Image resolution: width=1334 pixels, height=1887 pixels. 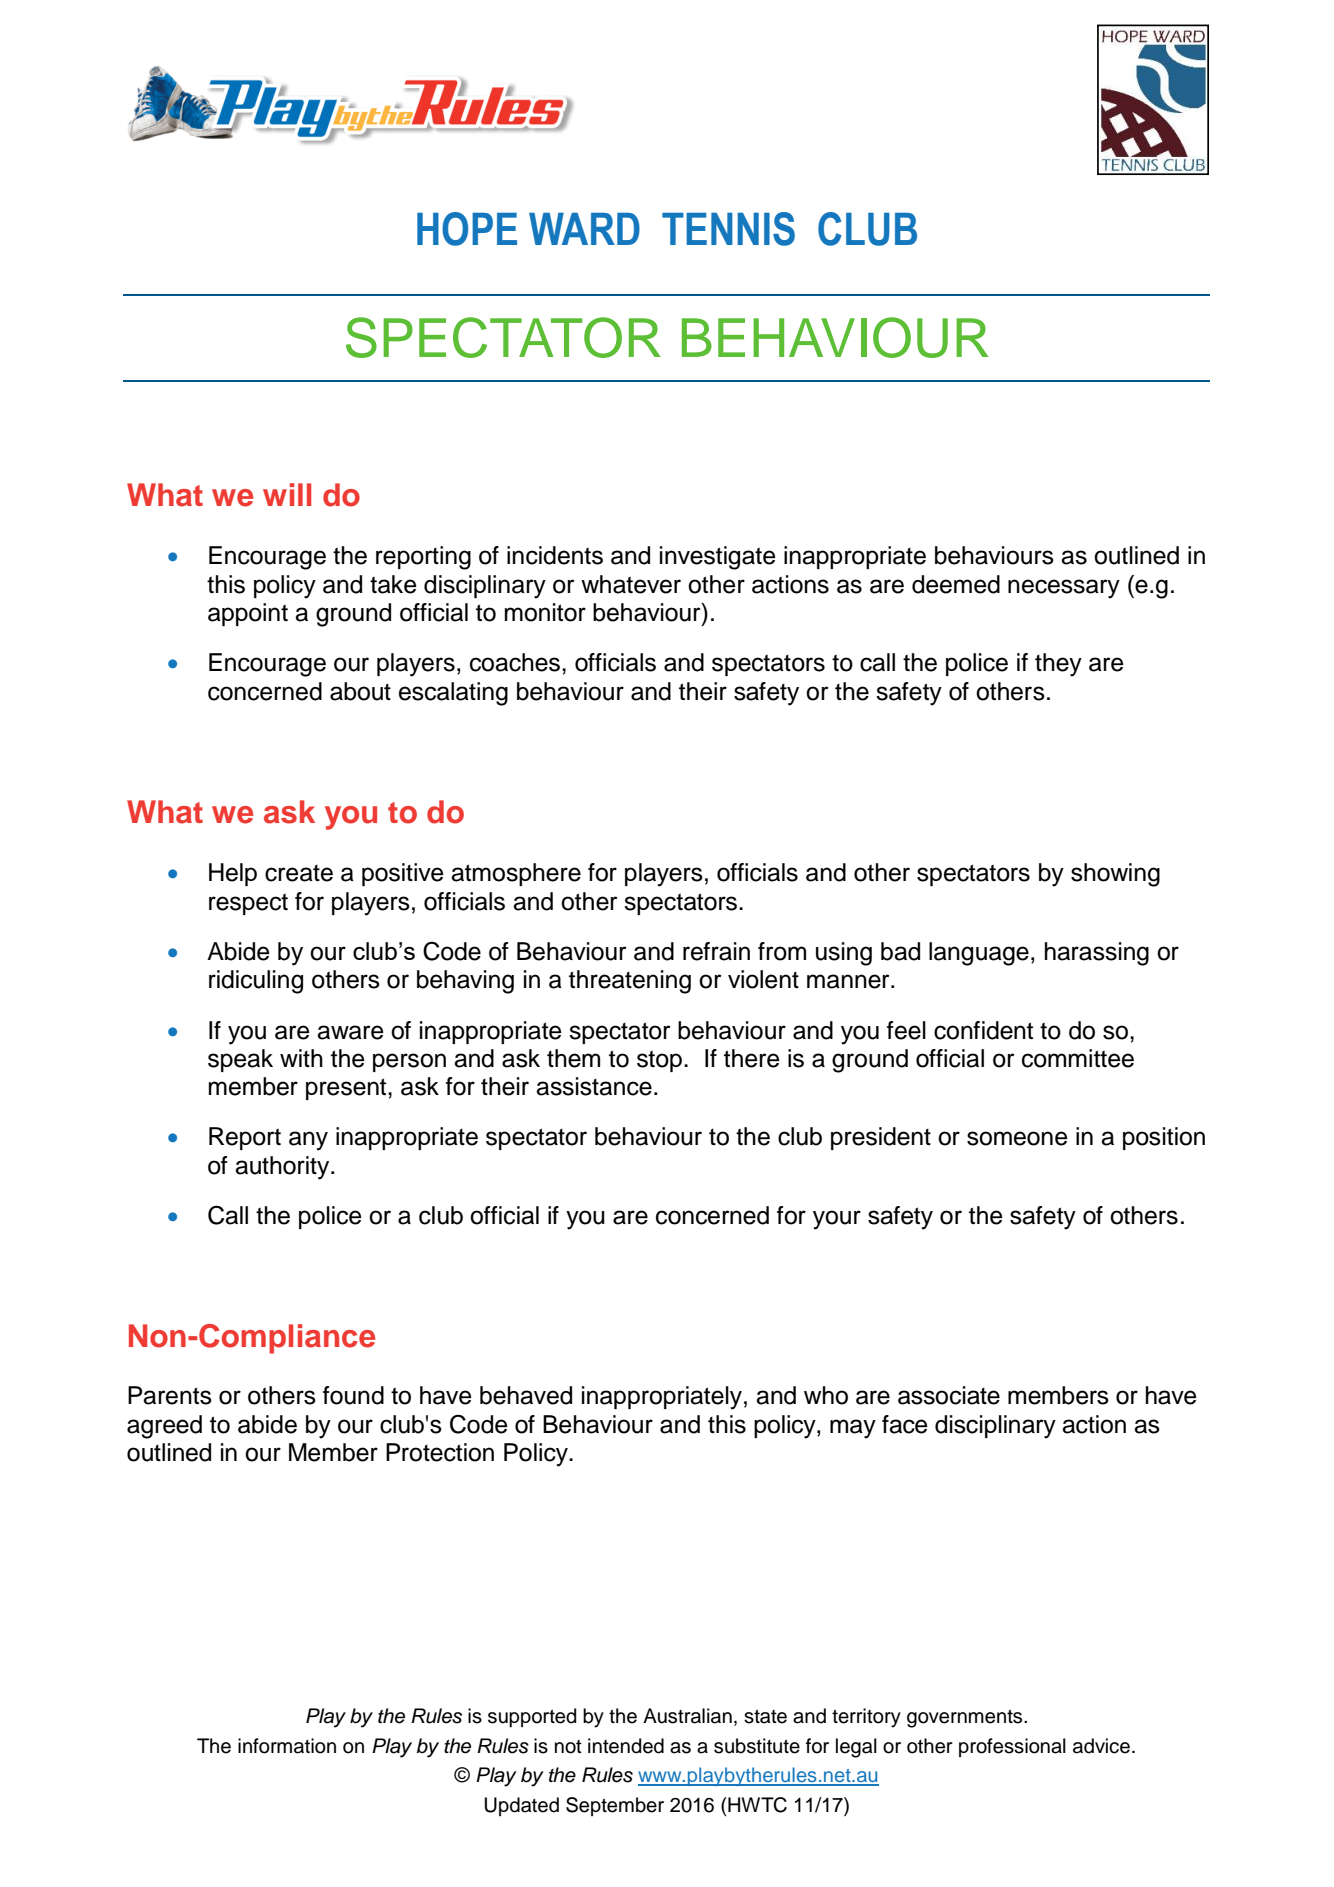 I want to click on information, so click(x=287, y=1746).
